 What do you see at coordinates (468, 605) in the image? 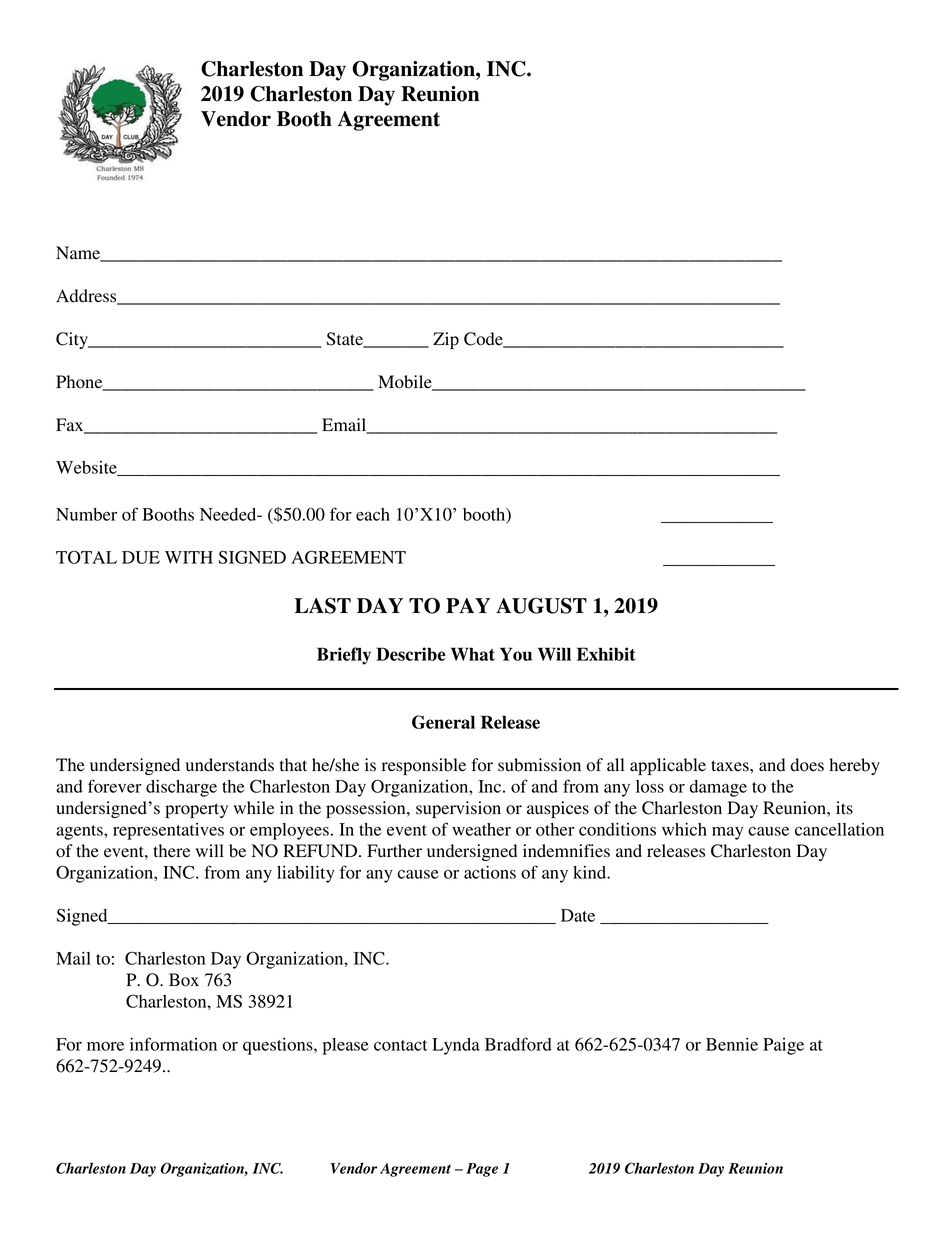
I see `PAY` at bounding box center [468, 605].
